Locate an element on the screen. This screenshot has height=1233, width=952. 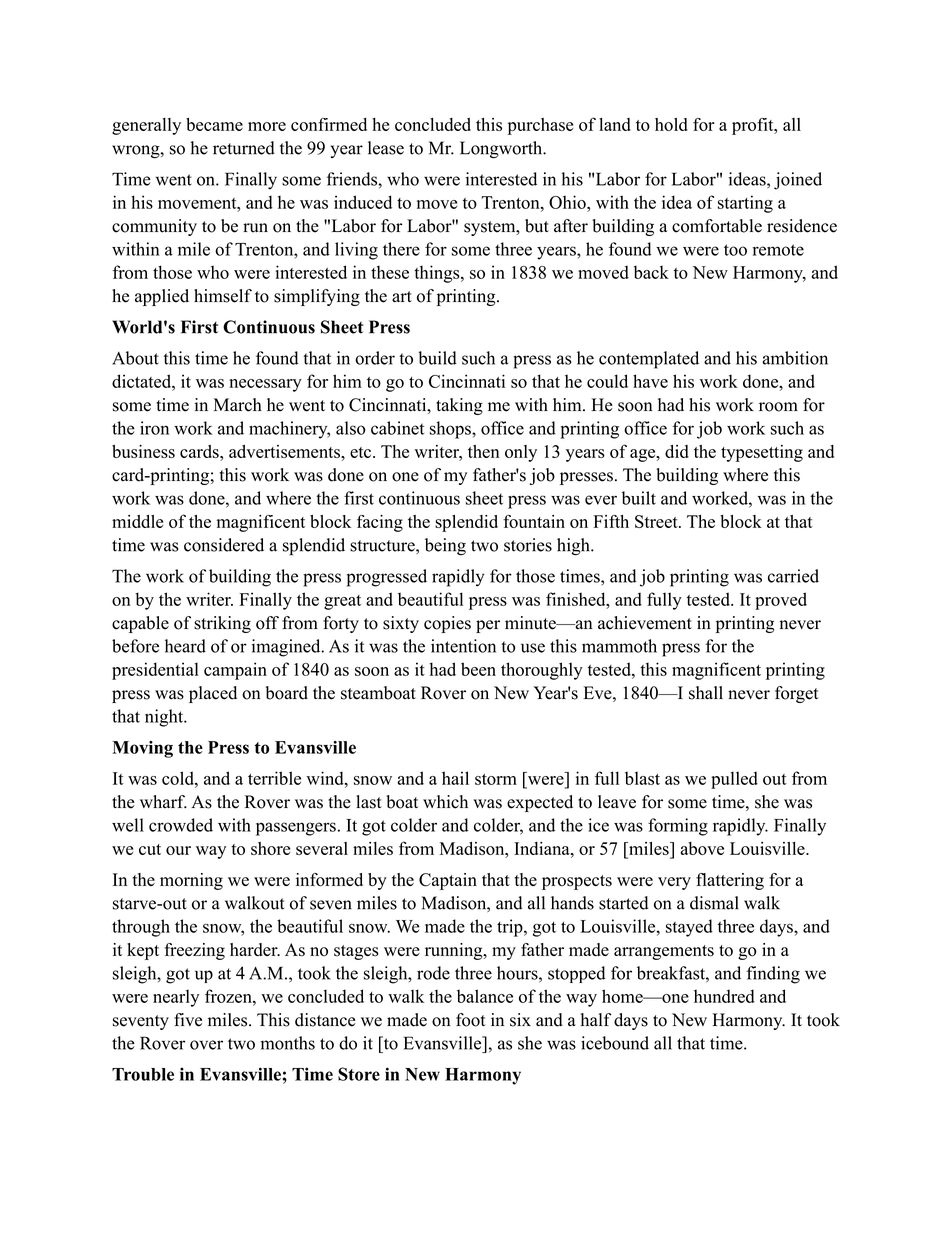
hold is located at coordinates (671, 124).
